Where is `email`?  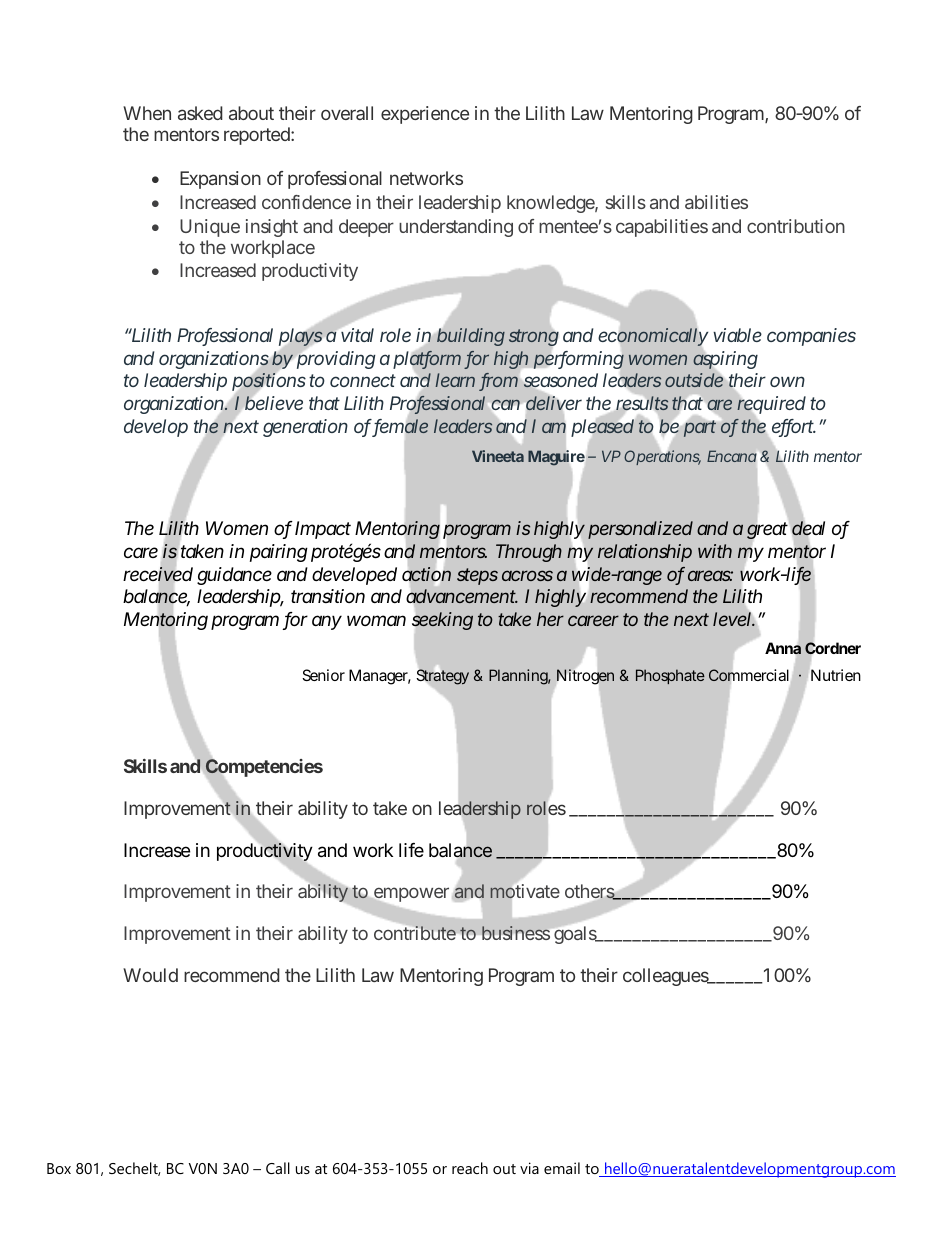
email is located at coordinates (562, 1168).
